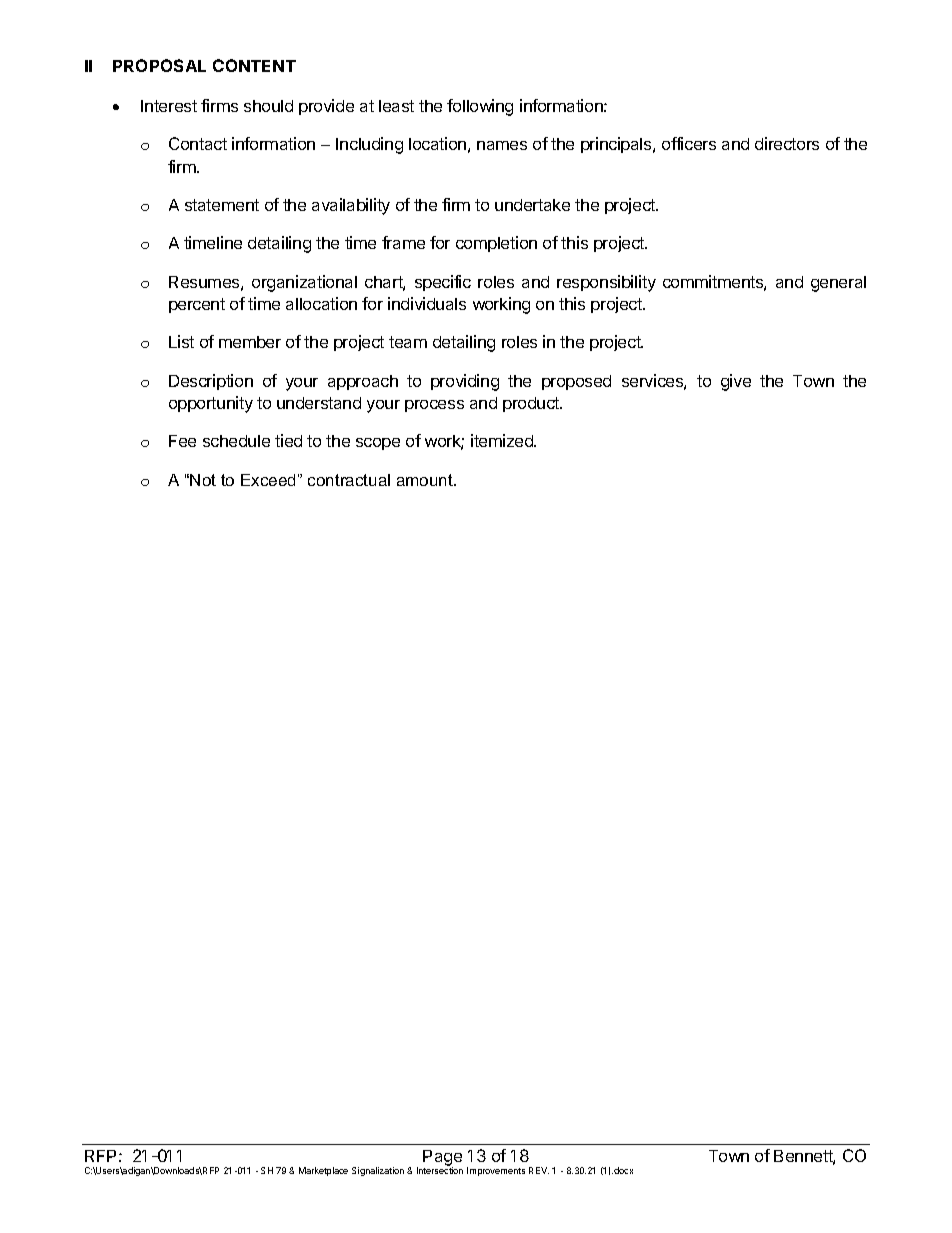 The height and width of the screenshot is (1233, 952). Describe the element at coordinates (442, 1159) in the screenshot. I see `Page` at that location.
